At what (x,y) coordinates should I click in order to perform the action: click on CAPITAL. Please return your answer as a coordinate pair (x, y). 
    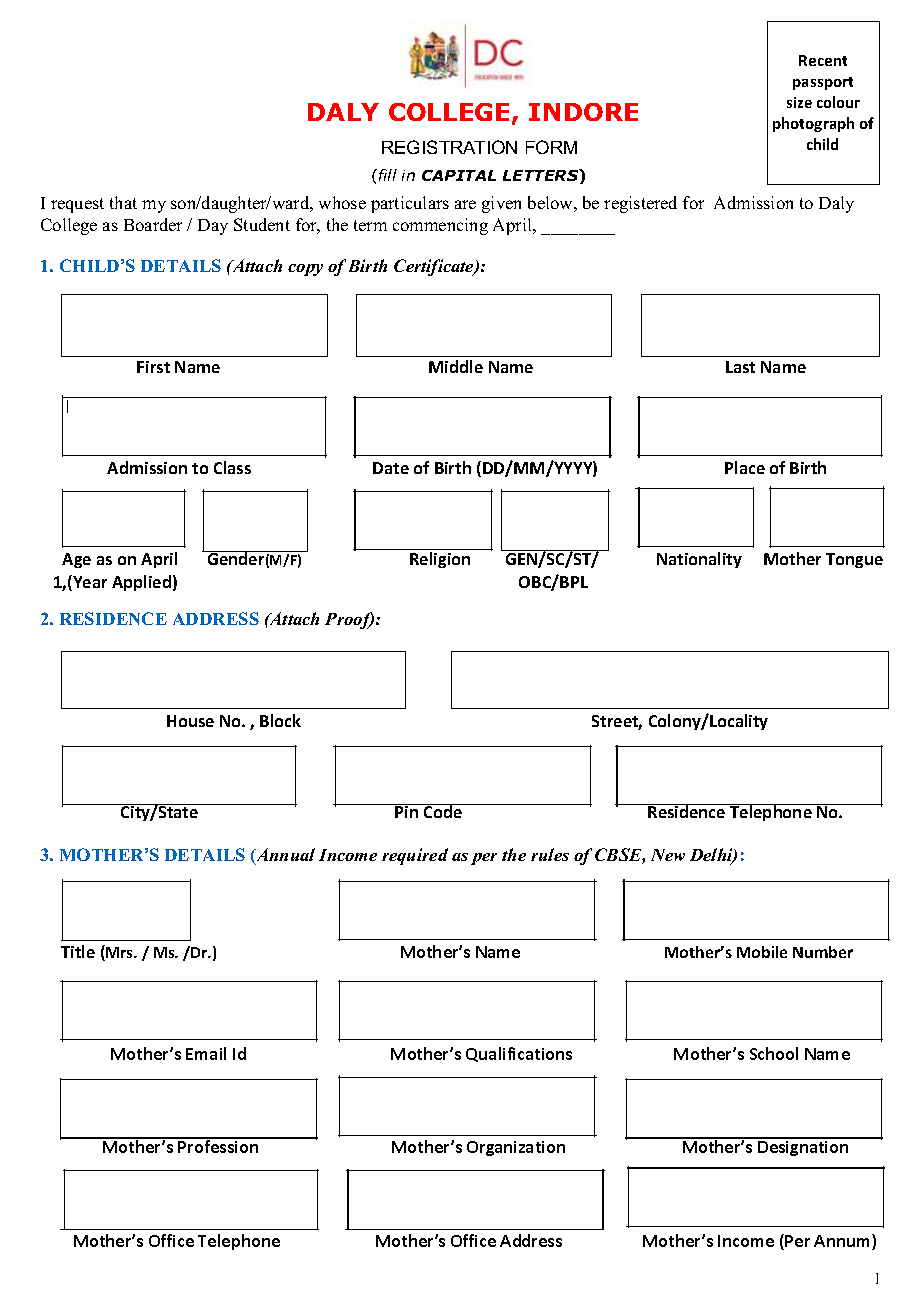
    Looking at the image, I should click on (459, 175).
